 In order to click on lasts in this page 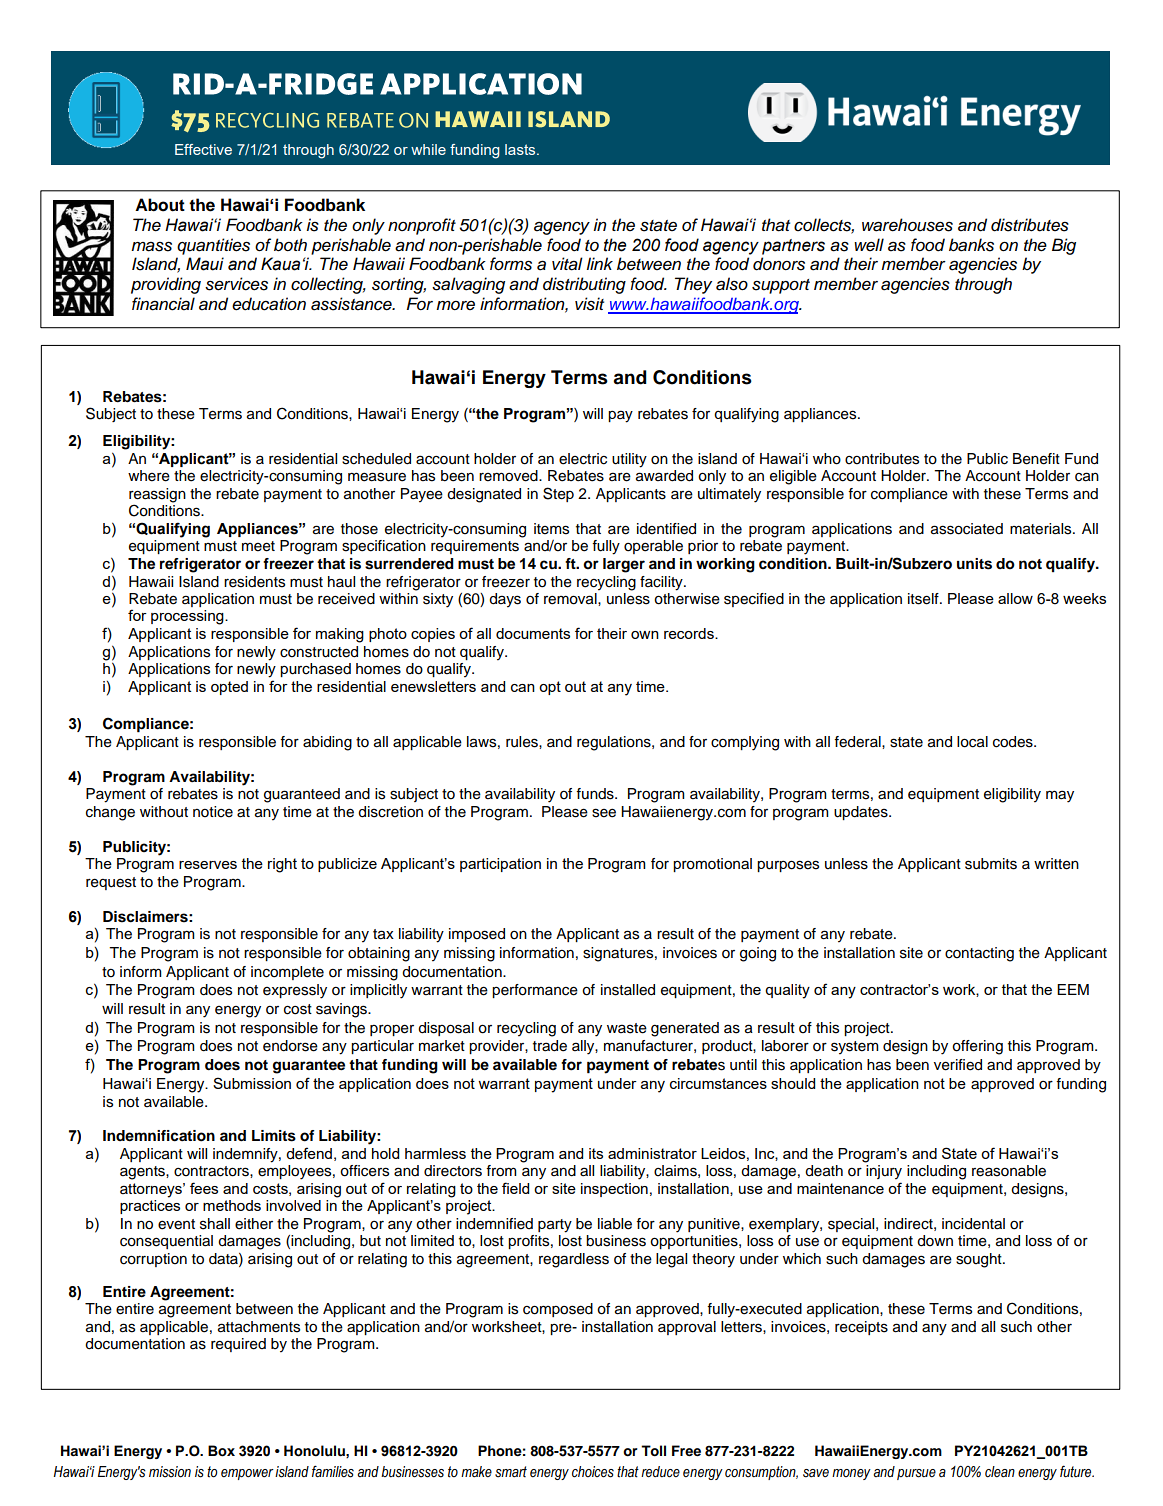, I will do `click(521, 149)`.
